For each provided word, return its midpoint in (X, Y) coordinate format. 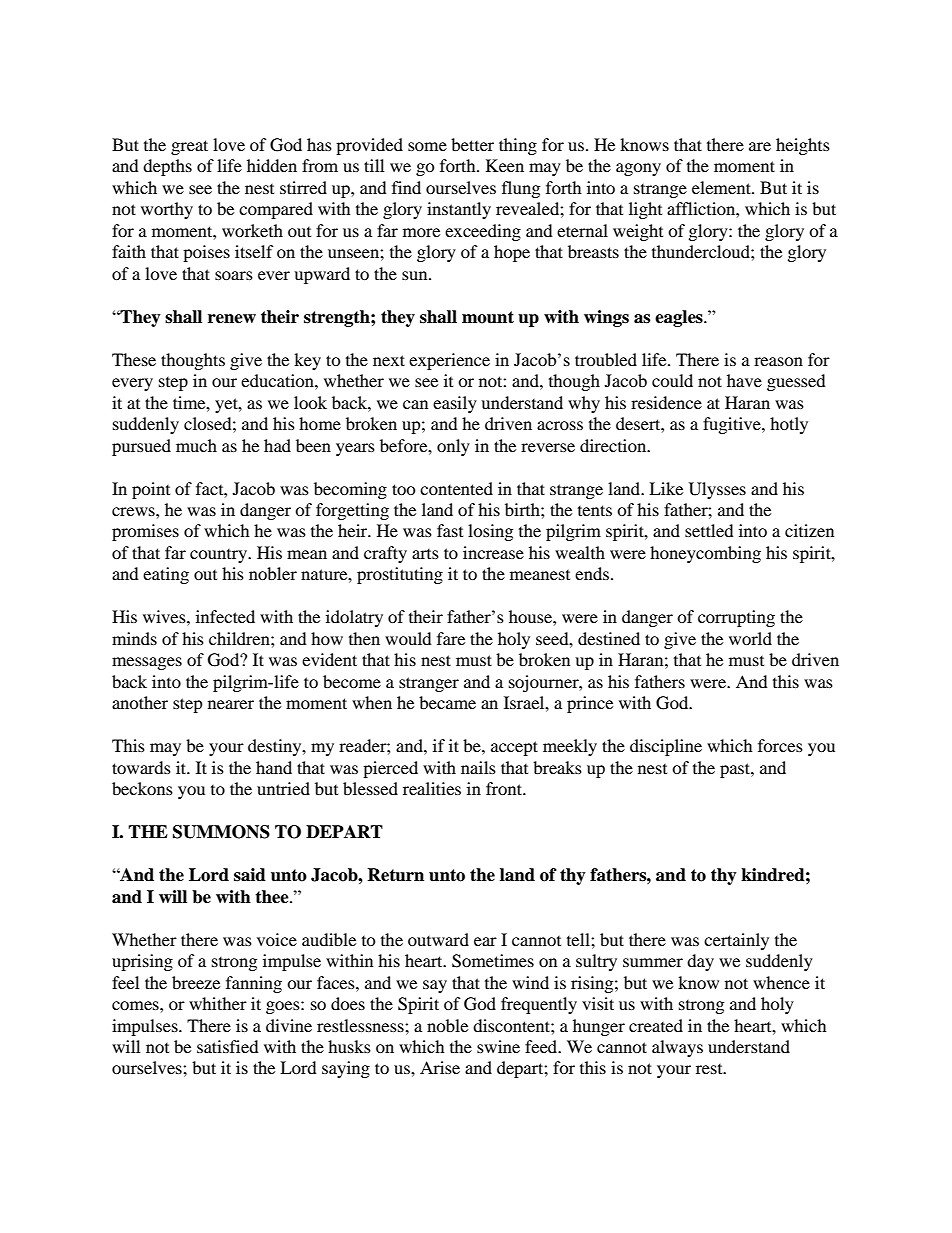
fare (451, 638)
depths (167, 167)
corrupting (736, 618)
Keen (505, 165)
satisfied (228, 1046)
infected (225, 616)
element (722, 187)
